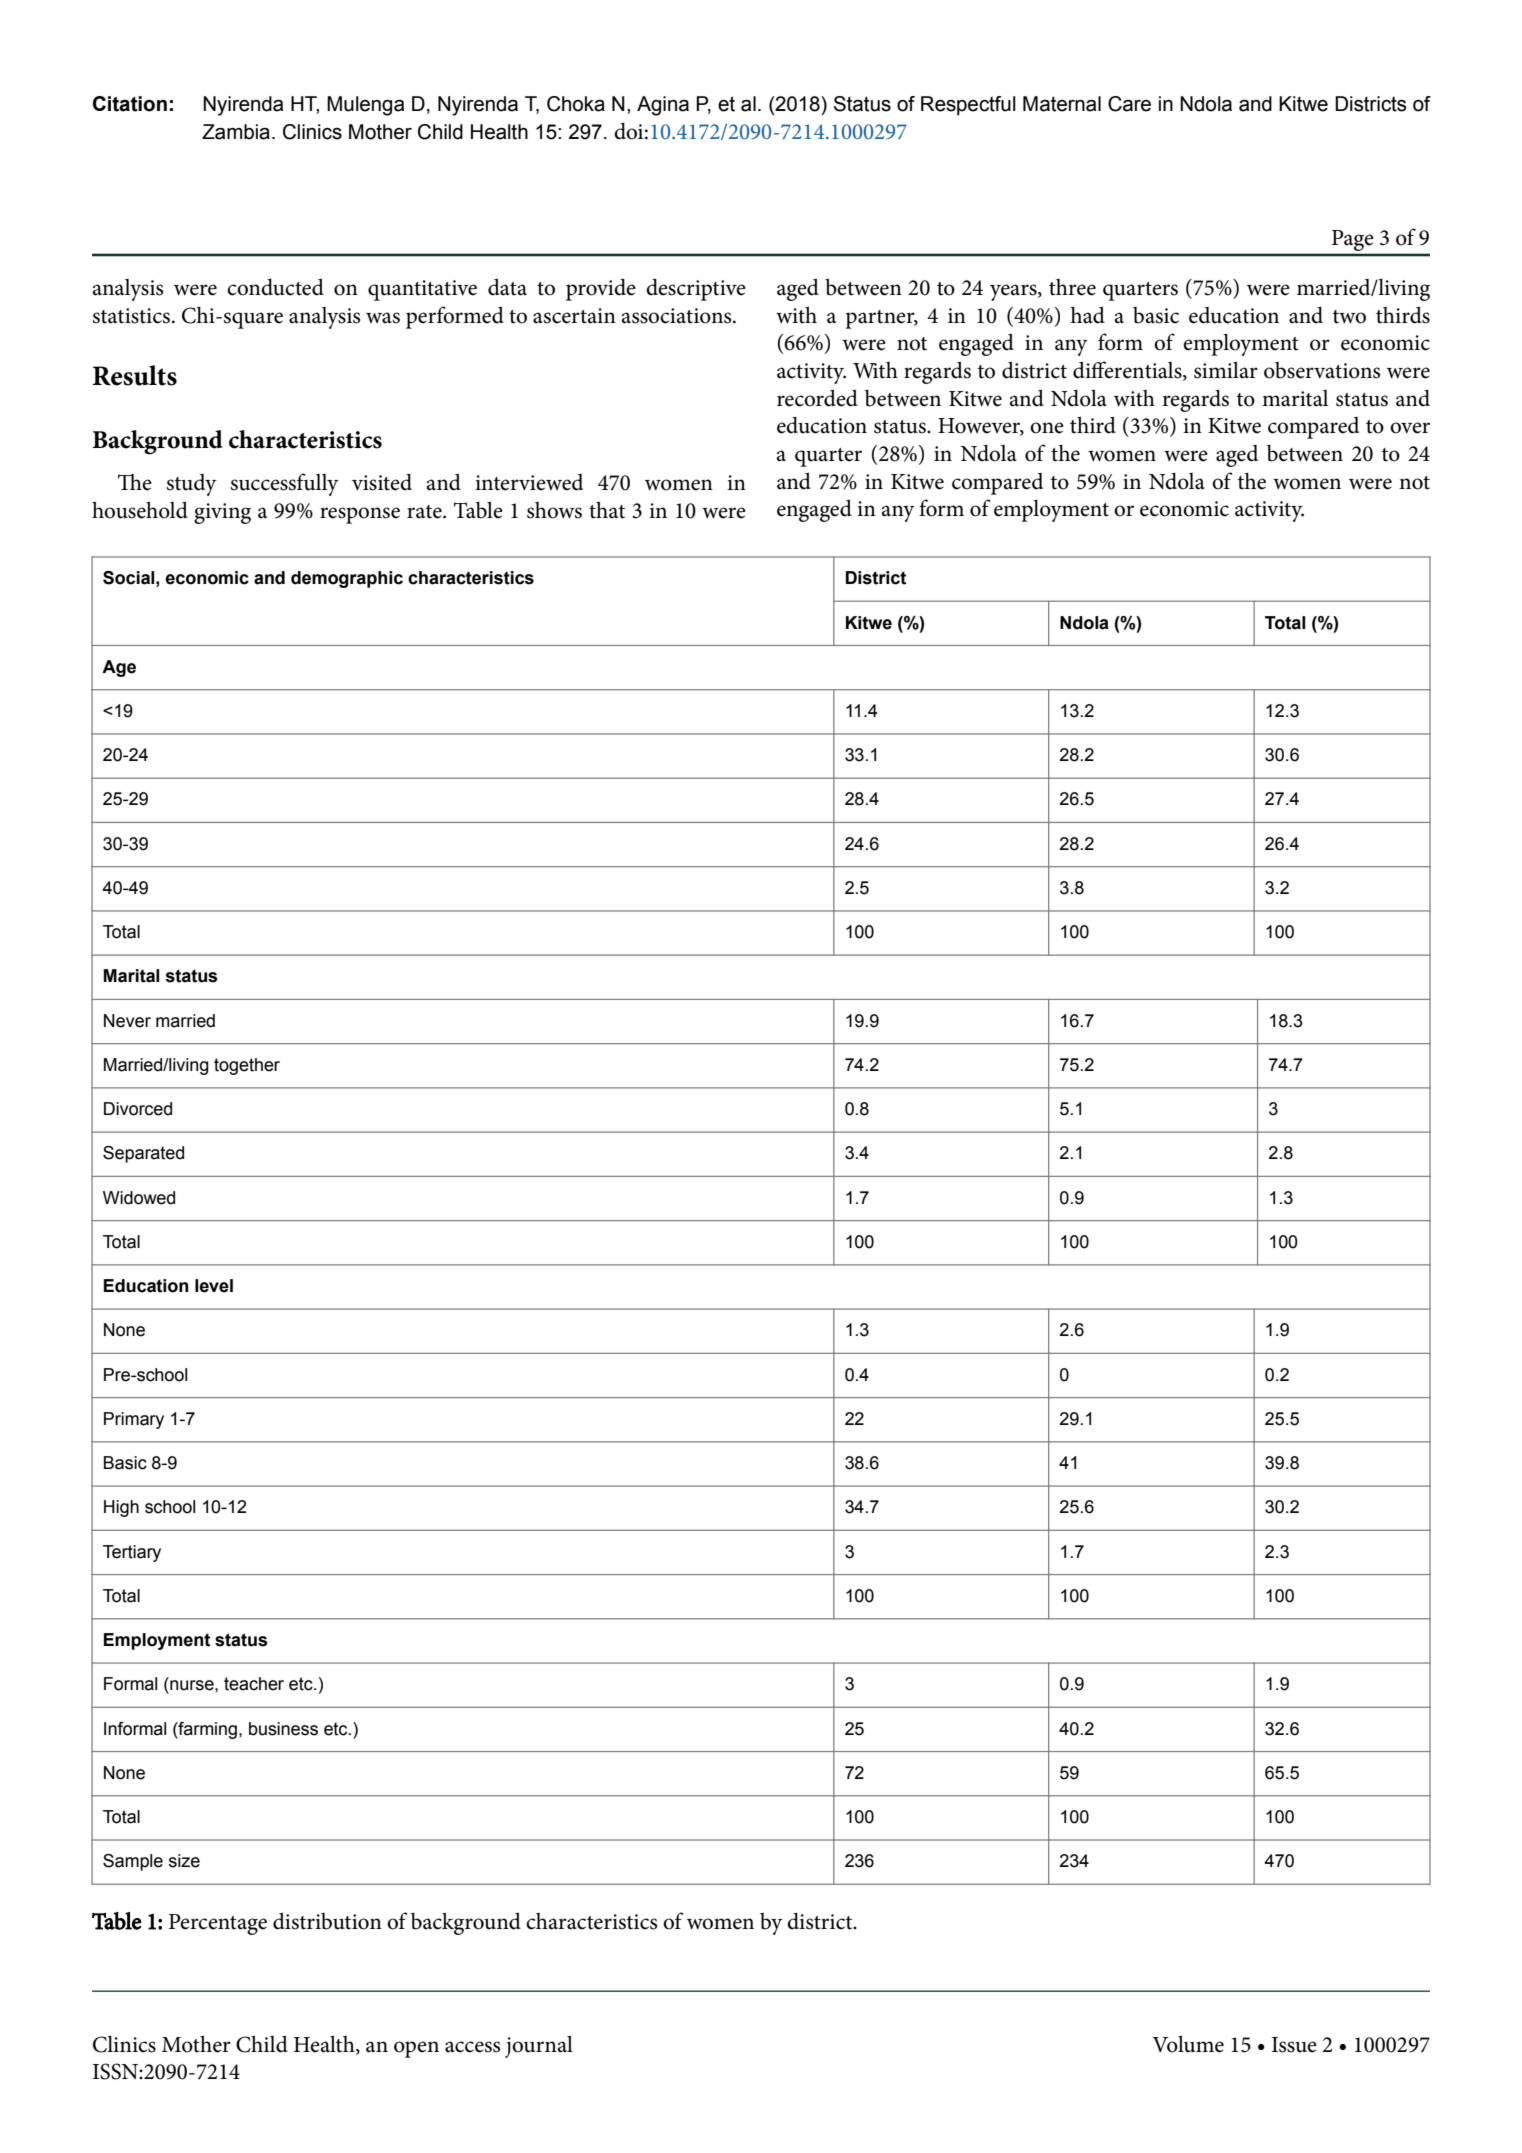 This screenshot has height=2153, width=1522. What do you see at coordinates (218, 1924) in the screenshot?
I see `Percentage` at bounding box center [218, 1924].
